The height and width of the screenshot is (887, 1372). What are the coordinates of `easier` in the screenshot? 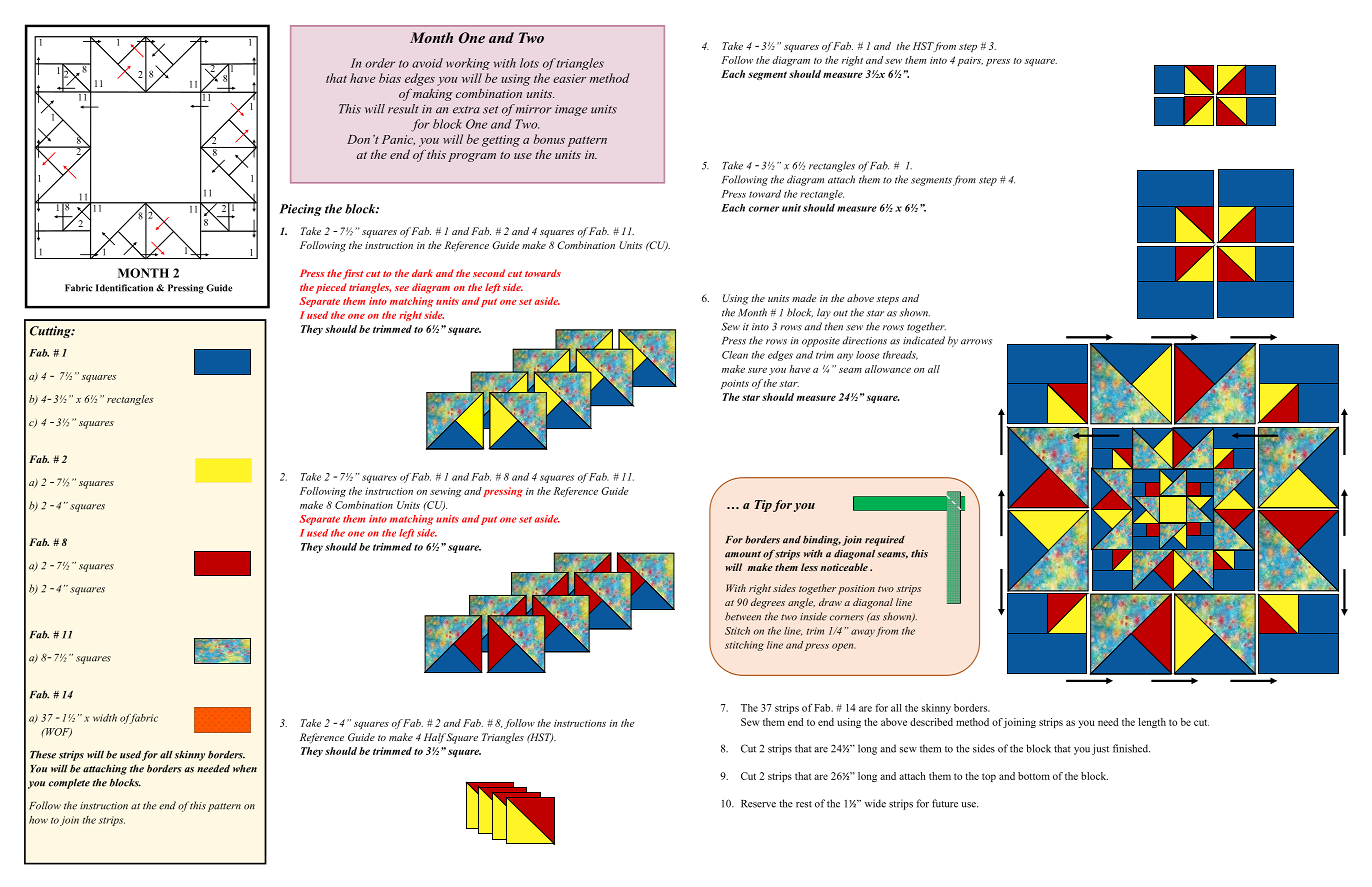 It's located at (569, 78).
